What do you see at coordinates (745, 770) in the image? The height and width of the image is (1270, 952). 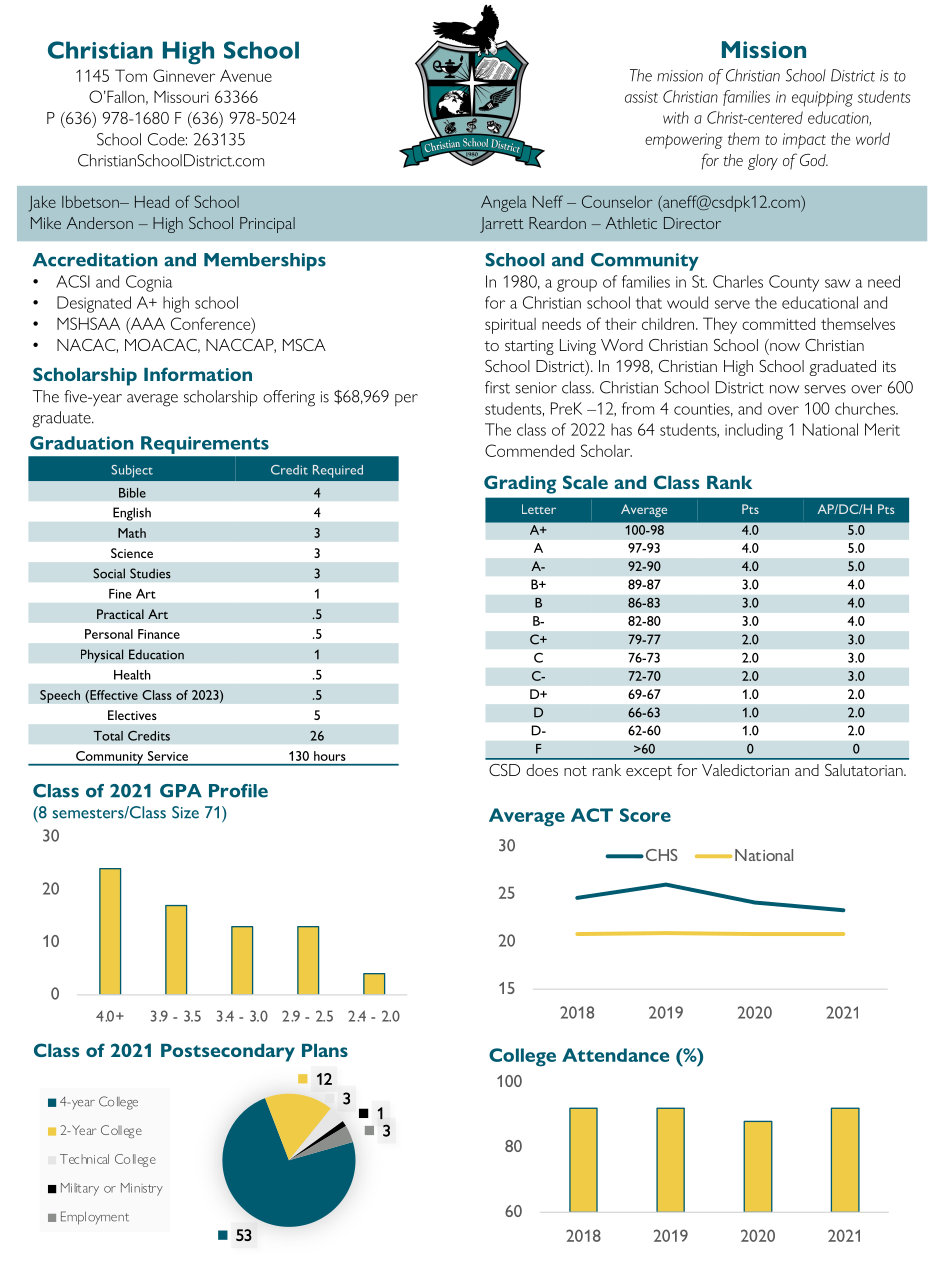 I see `Valedictorian` at bounding box center [745, 770].
